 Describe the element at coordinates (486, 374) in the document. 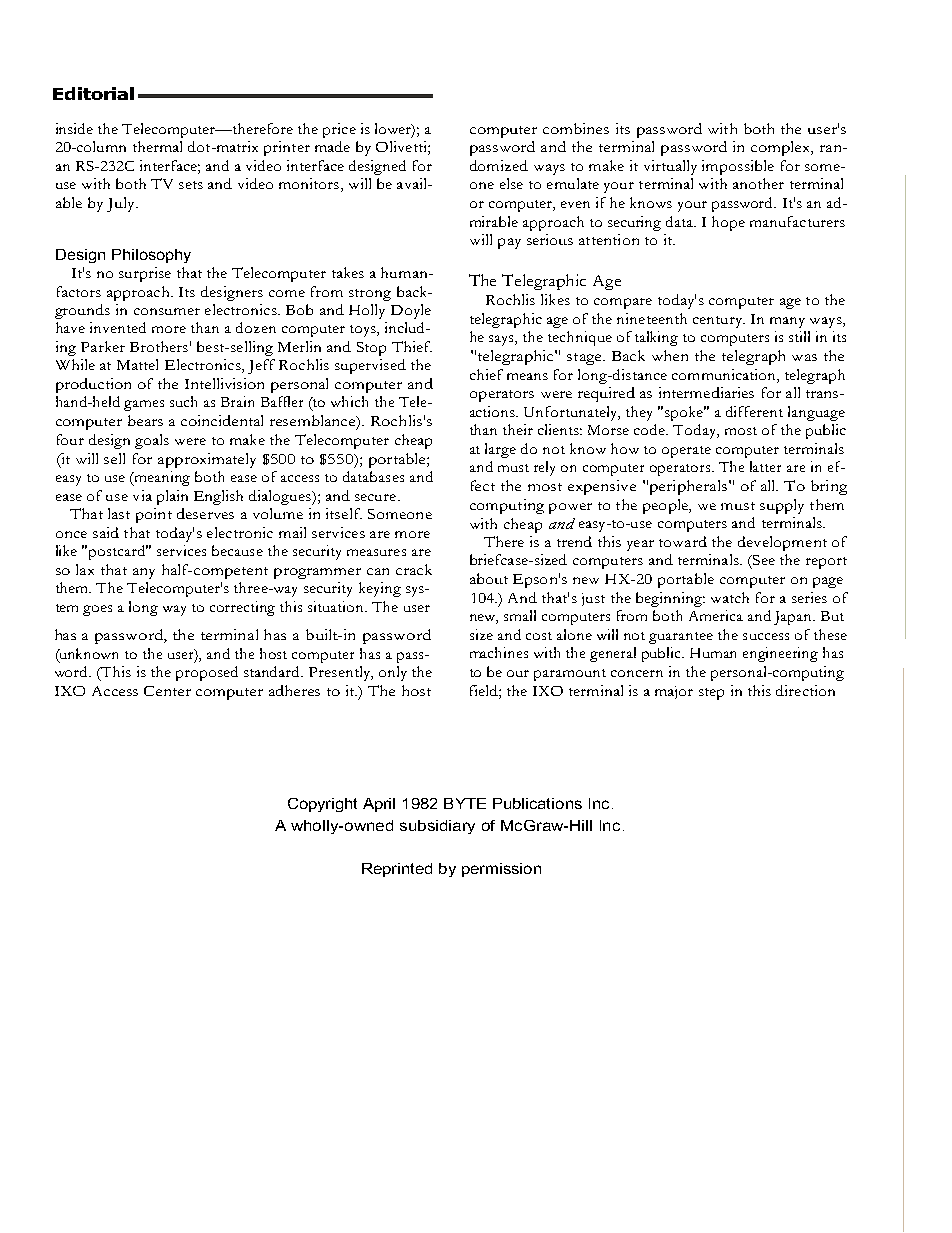

I see `chief` at that location.
